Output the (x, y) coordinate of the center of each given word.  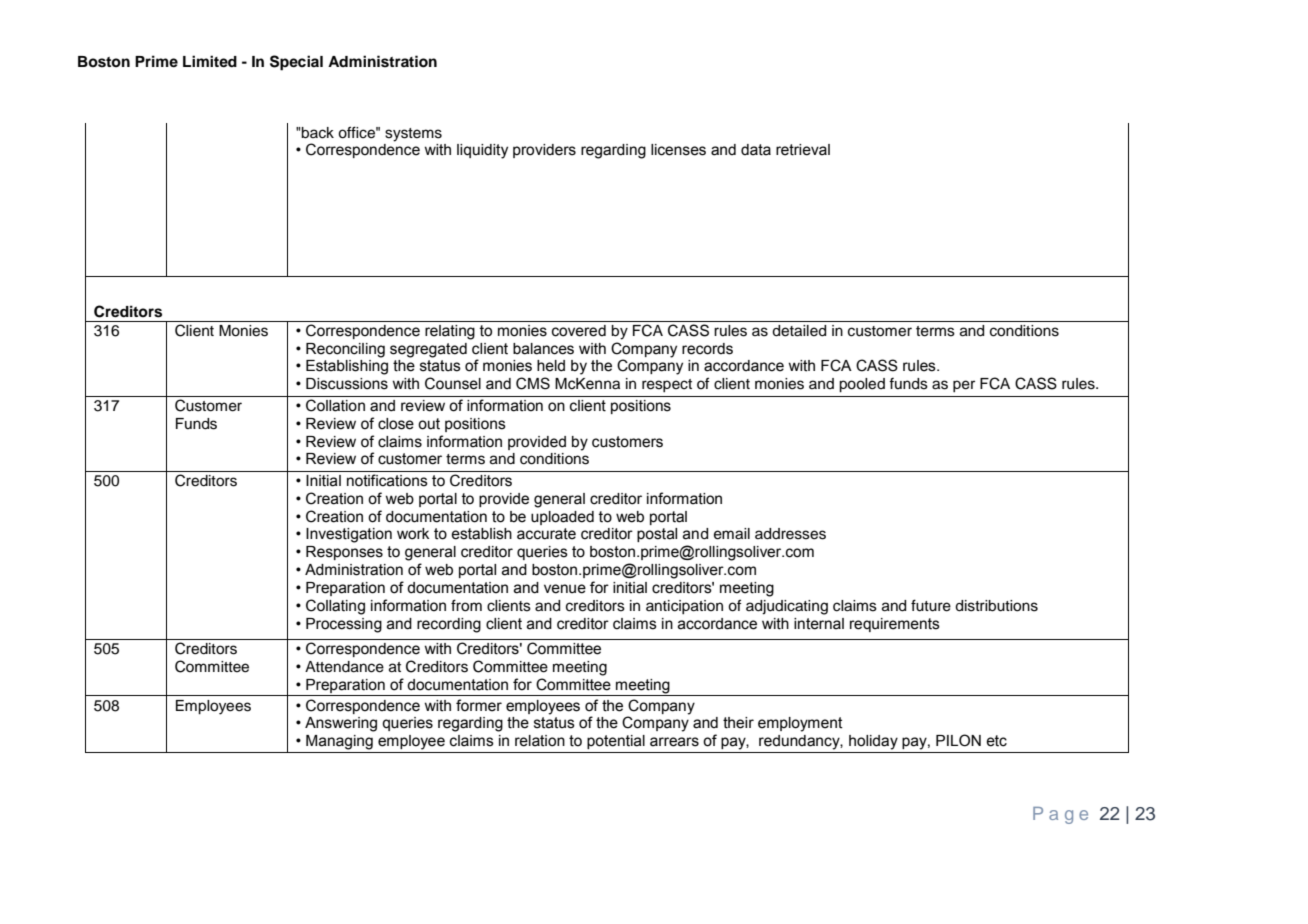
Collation (335, 405)
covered (579, 331)
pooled (862, 385)
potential (616, 742)
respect (667, 385)
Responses (344, 553)
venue (565, 589)
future (931, 605)
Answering (341, 724)
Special (296, 63)
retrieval (803, 150)
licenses (678, 150)
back (317, 133)
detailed (799, 331)
